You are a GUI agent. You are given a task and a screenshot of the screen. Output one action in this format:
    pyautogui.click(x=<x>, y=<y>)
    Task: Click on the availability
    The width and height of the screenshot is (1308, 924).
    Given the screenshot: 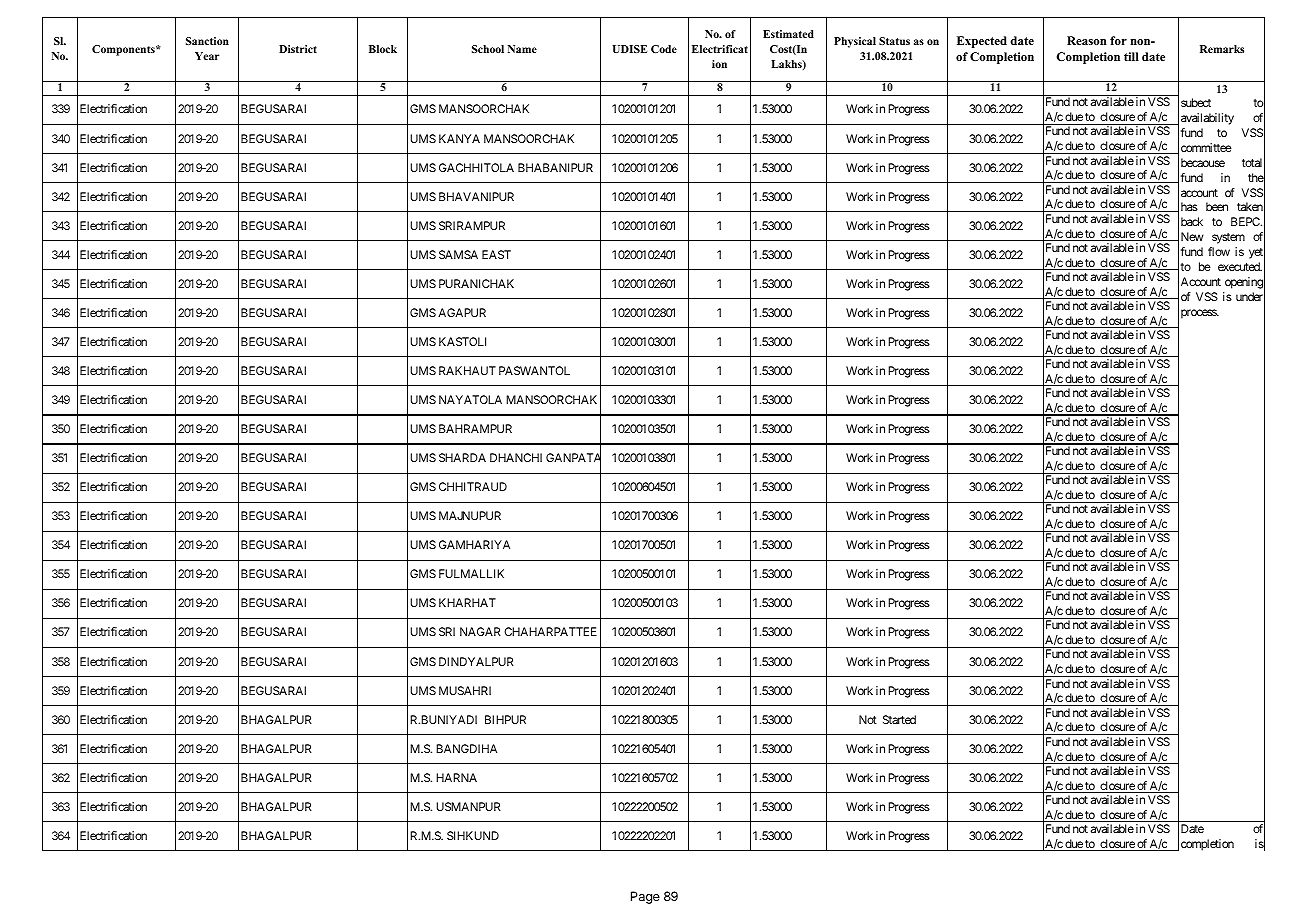 What is the action you would take?
    pyautogui.click(x=1207, y=119)
